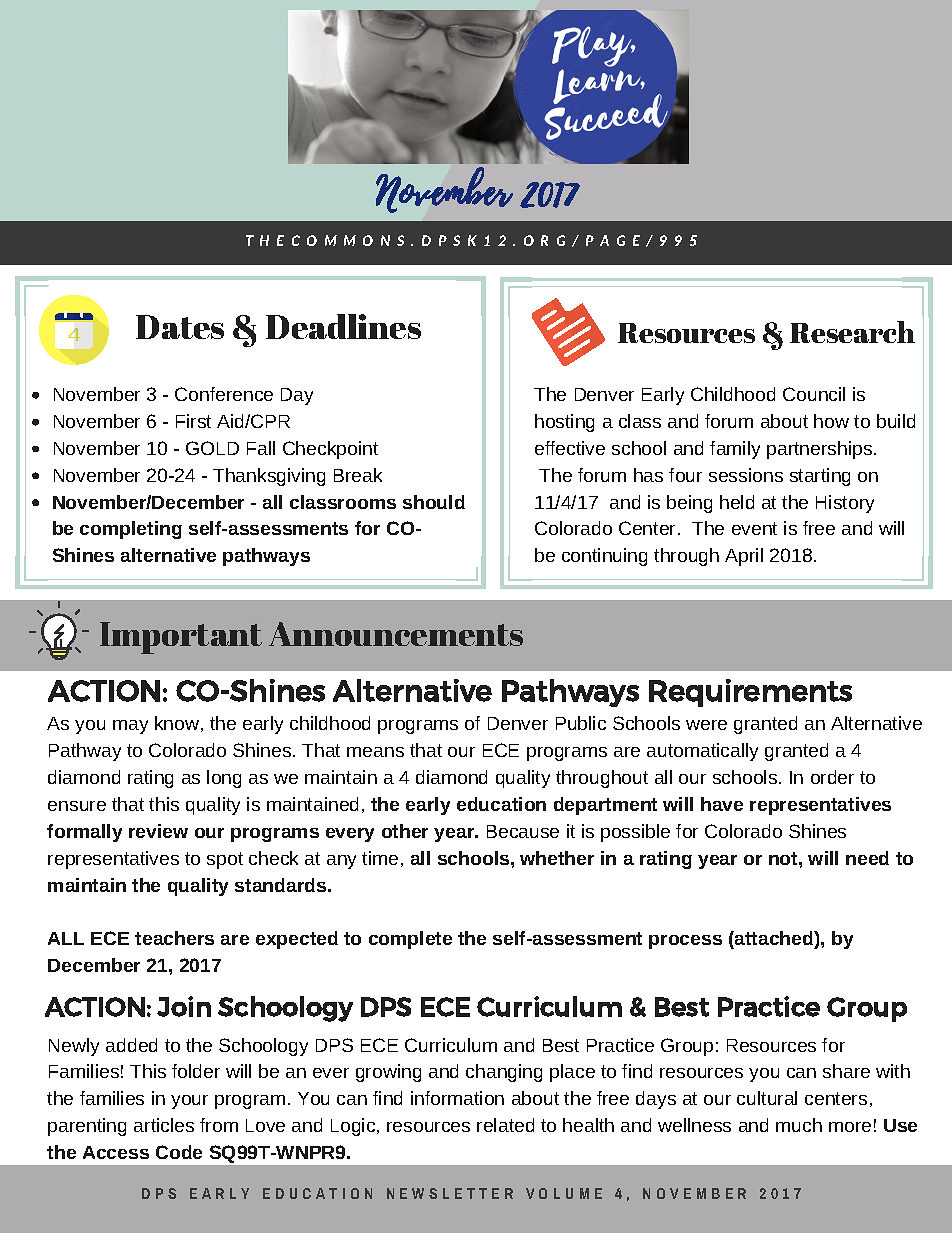 The height and width of the screenshot is (1233, 952). I want to click on know, so click(178, 724).
